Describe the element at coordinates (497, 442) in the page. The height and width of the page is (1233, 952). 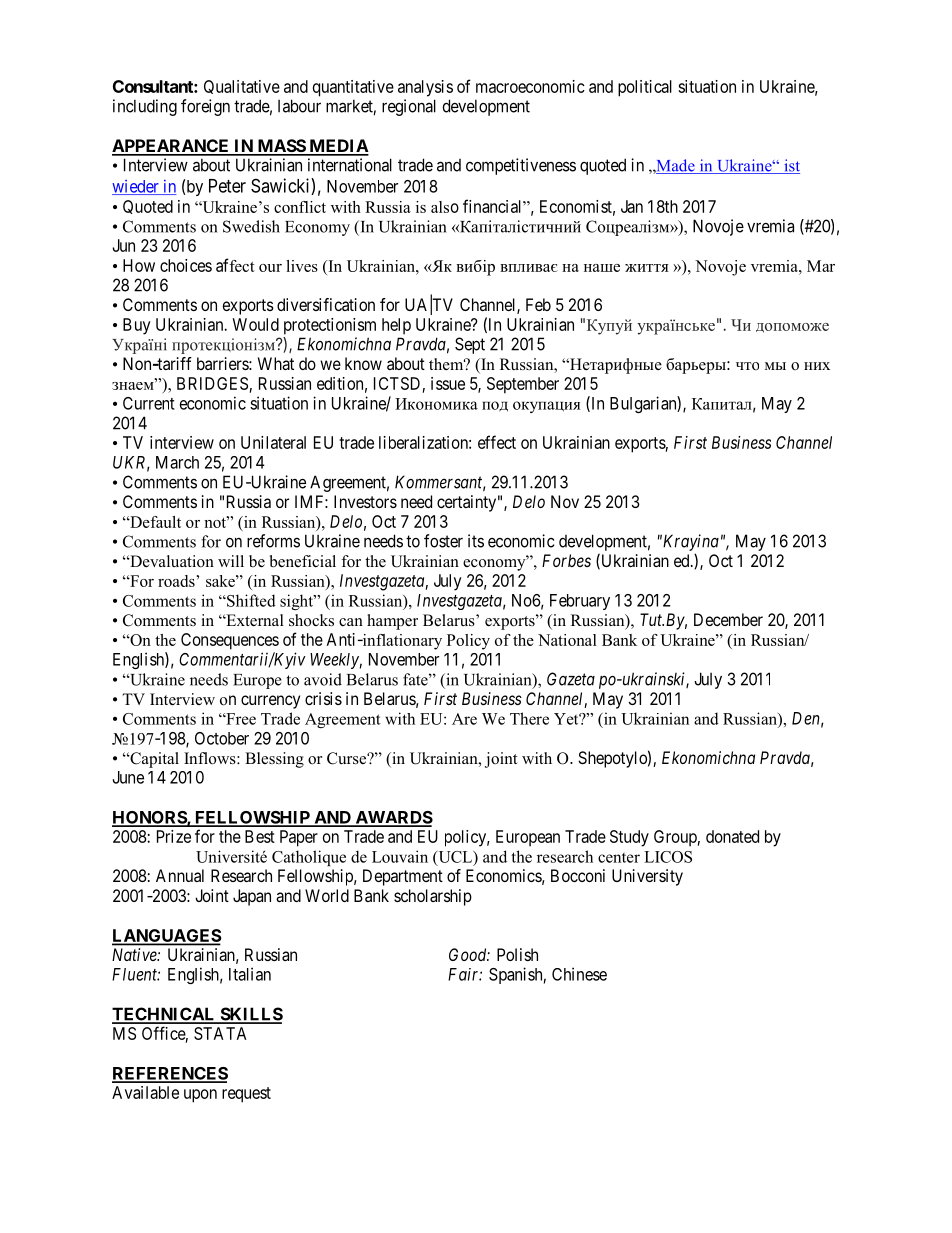
I see `effect` at that location.
